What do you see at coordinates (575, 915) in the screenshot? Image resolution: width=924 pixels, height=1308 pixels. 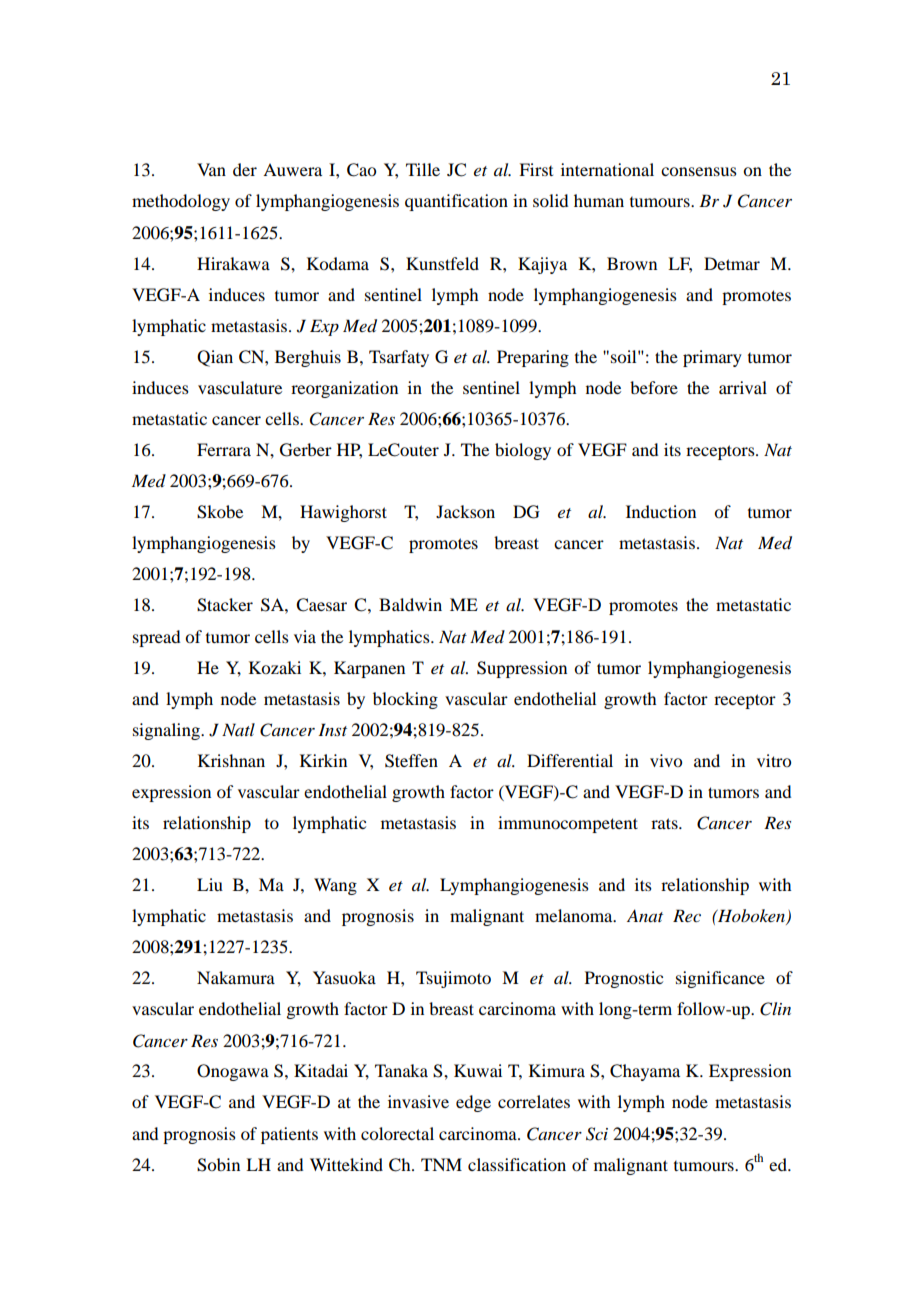 I see `melanoma` at bounding box center [575, 915].
